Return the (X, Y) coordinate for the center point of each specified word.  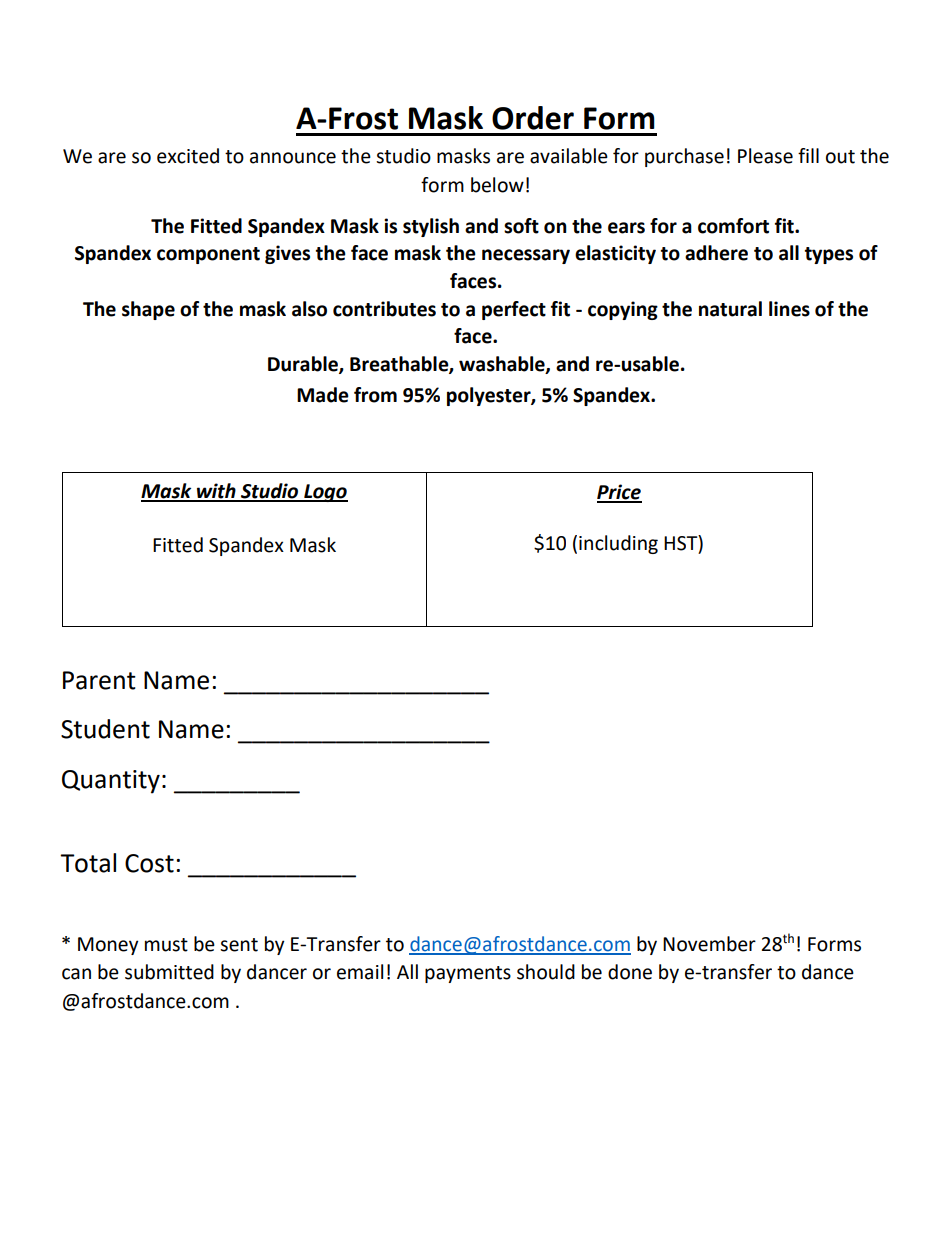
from (375, 395)
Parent (99, 680)
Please (765, 156)
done (630, 972)
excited (188, 156)
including (618, 544)
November (709, 944)
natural (730, 309)
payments (468, 974)
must (166, 945)
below (497, 185)
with (216, 492)
